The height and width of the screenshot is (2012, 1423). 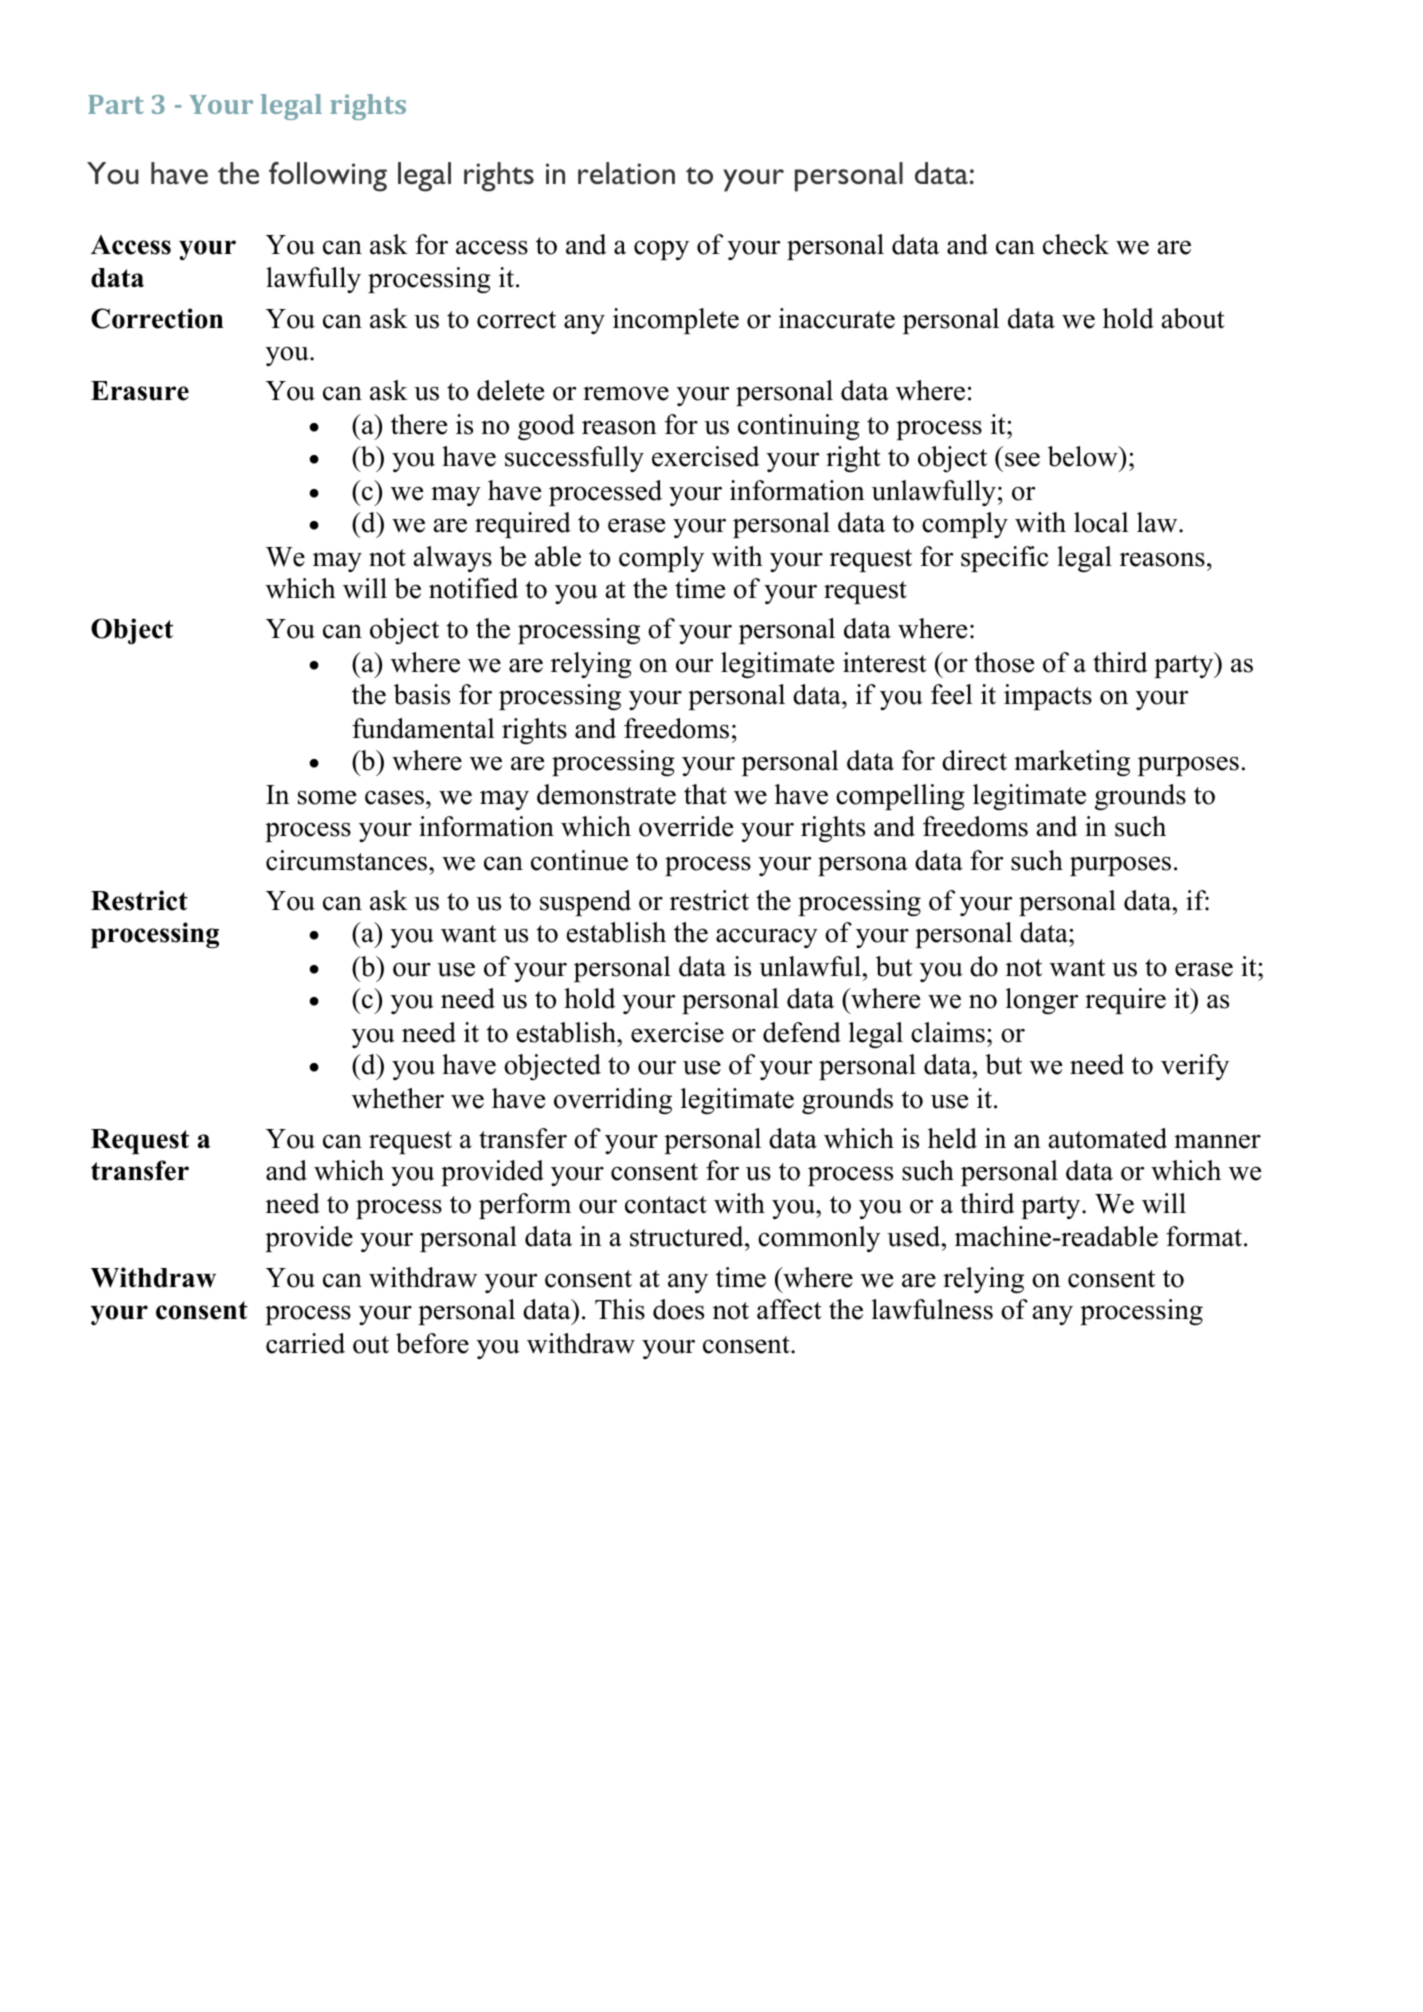 What do you see at coordinates (305, 1343) in the screenshot?
I see `carried` at bounding box center [305, 1343].
